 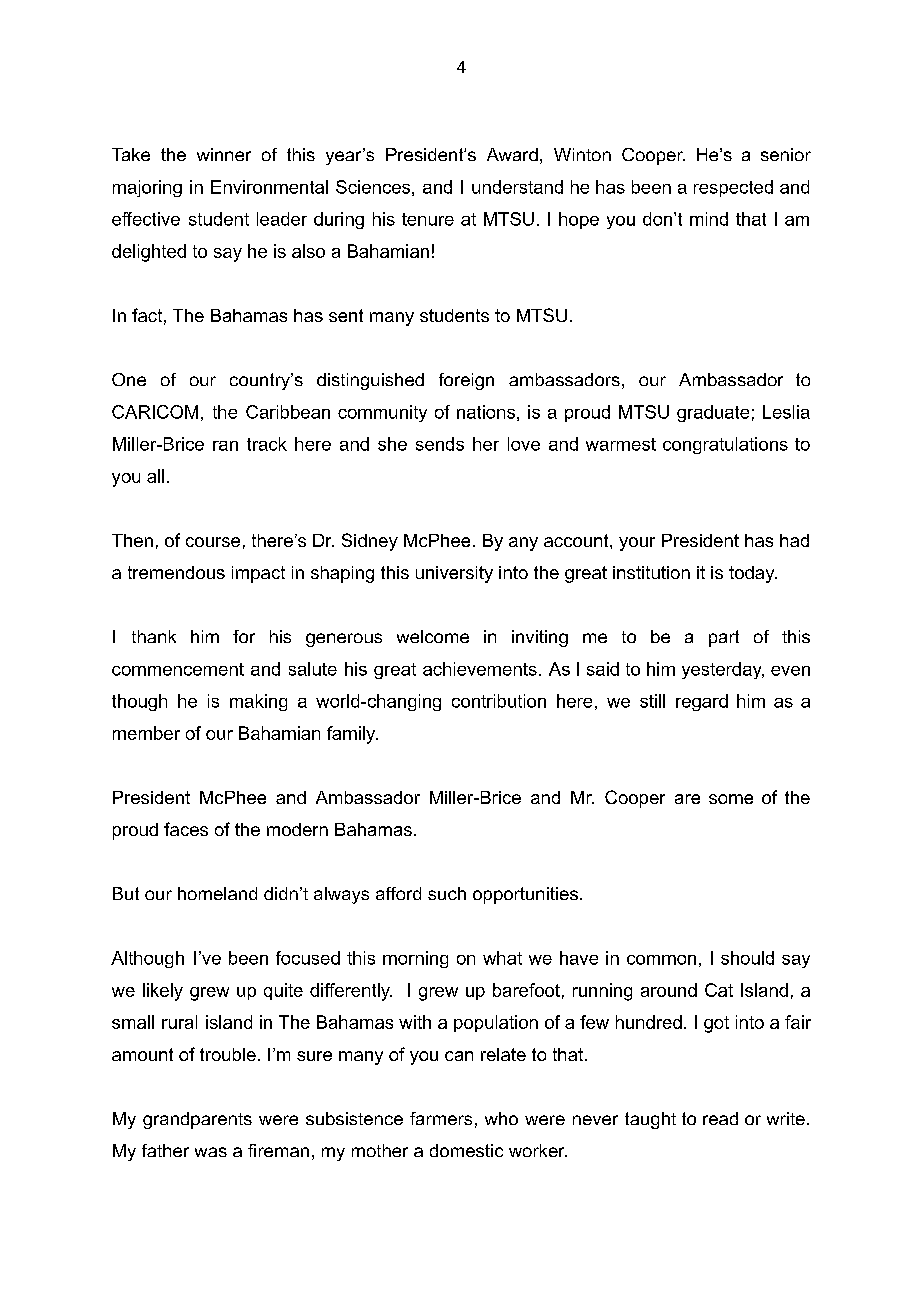 I want to click on read, so click(x=720, y=1118).
